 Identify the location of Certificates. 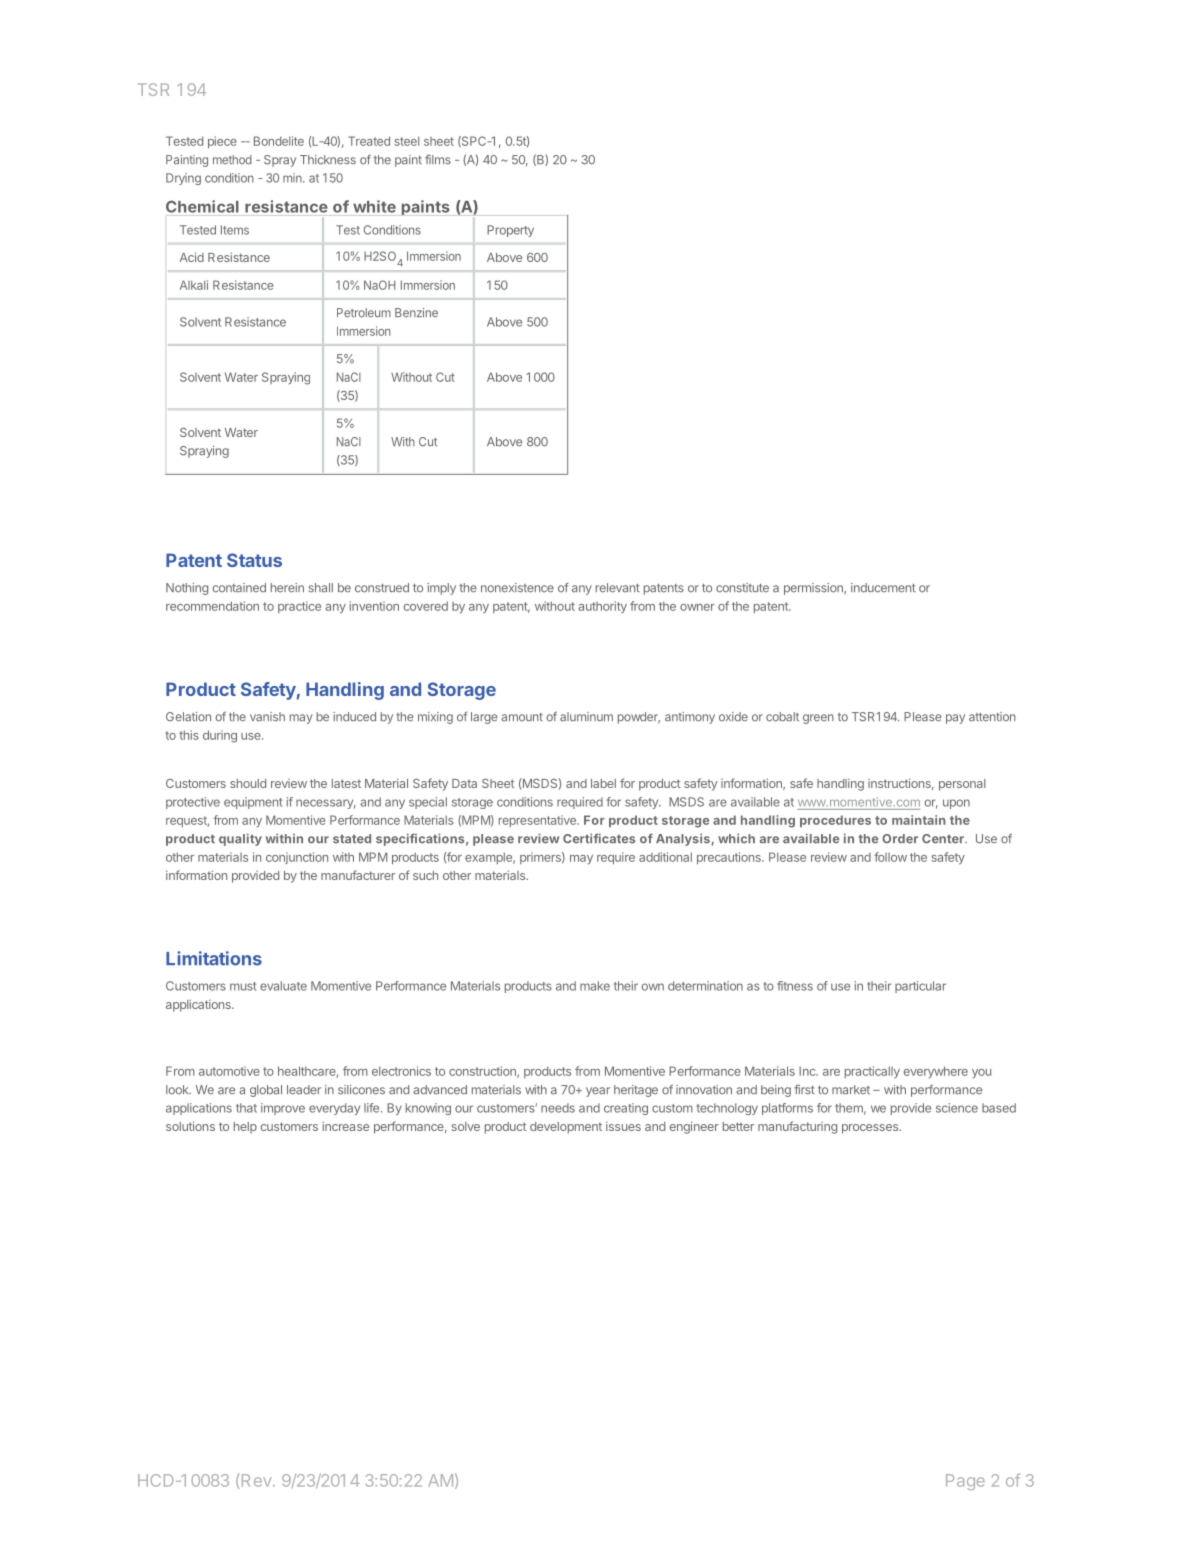
(599, 838).
